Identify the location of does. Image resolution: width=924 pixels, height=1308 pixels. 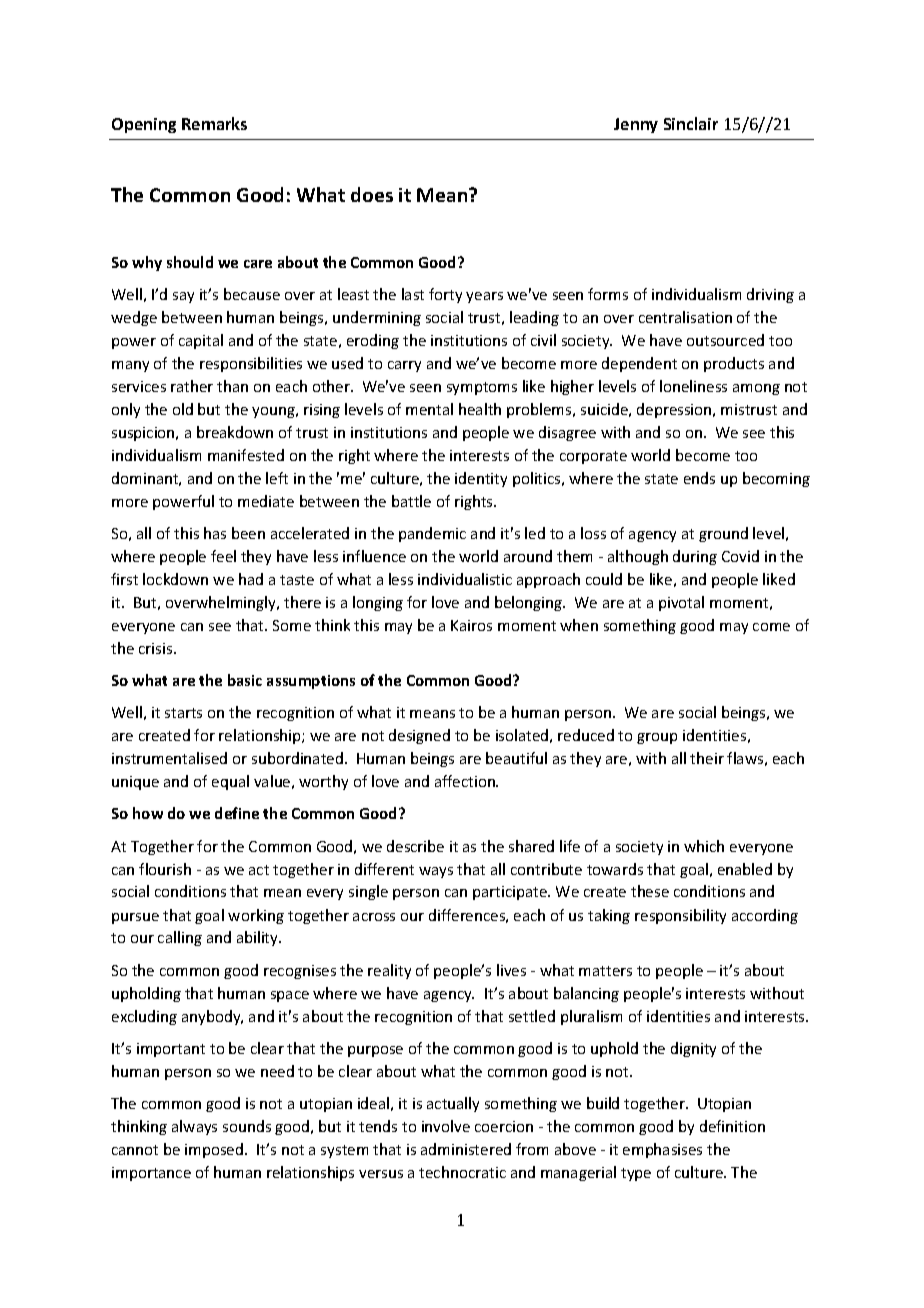
(372, 194).
